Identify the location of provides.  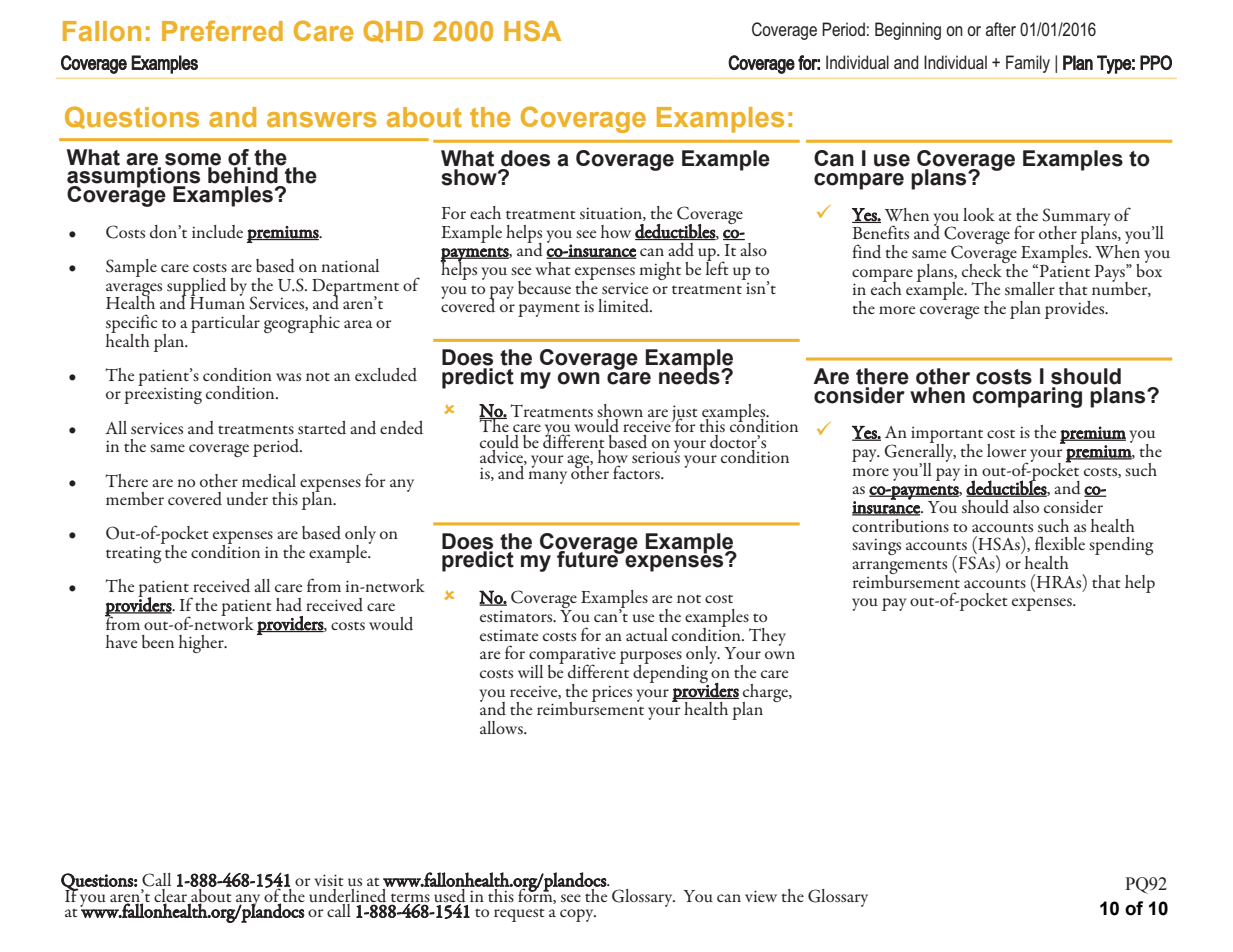
(1076, 310).
